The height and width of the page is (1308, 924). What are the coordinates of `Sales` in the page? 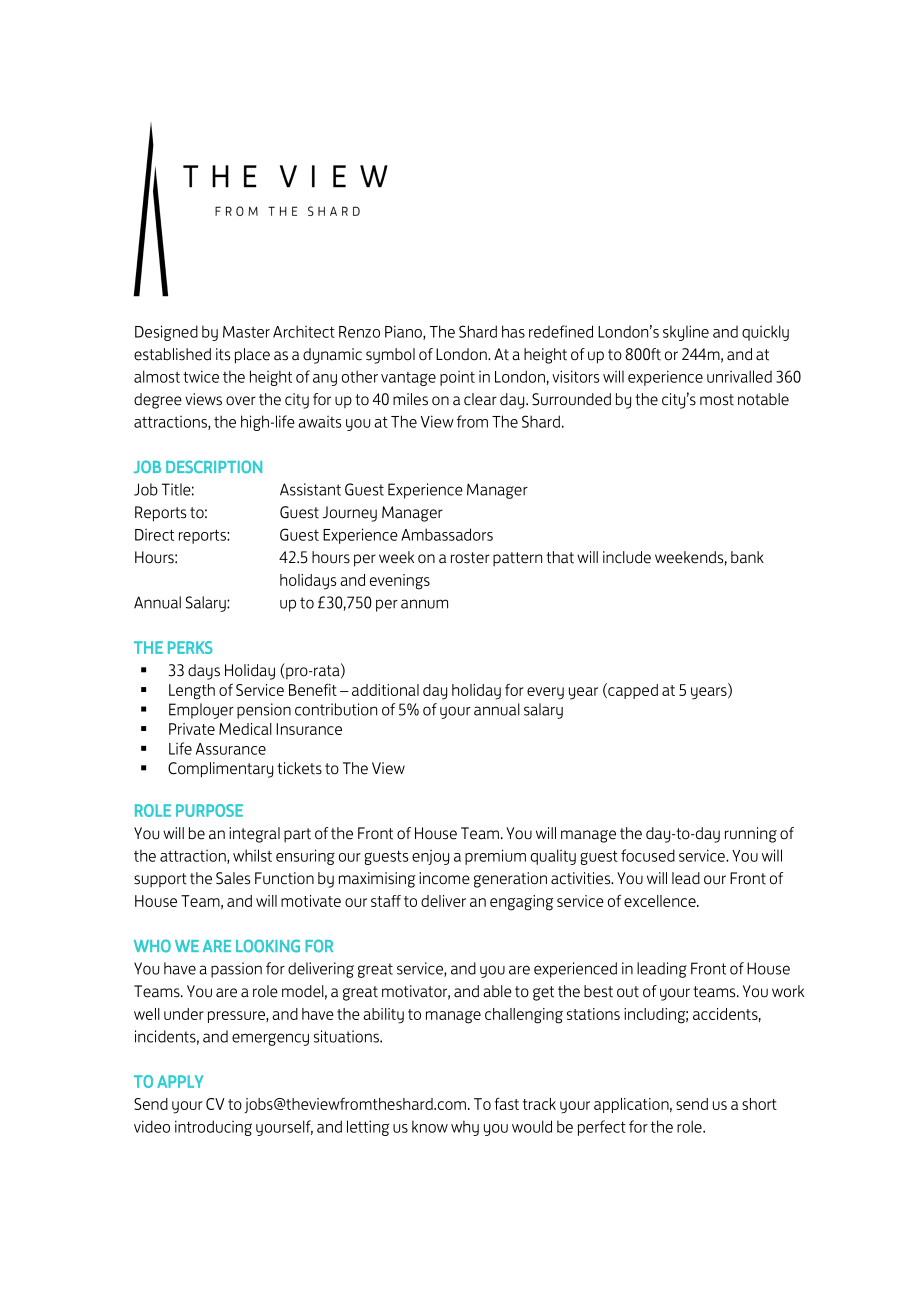 It's located at (233, 878).
